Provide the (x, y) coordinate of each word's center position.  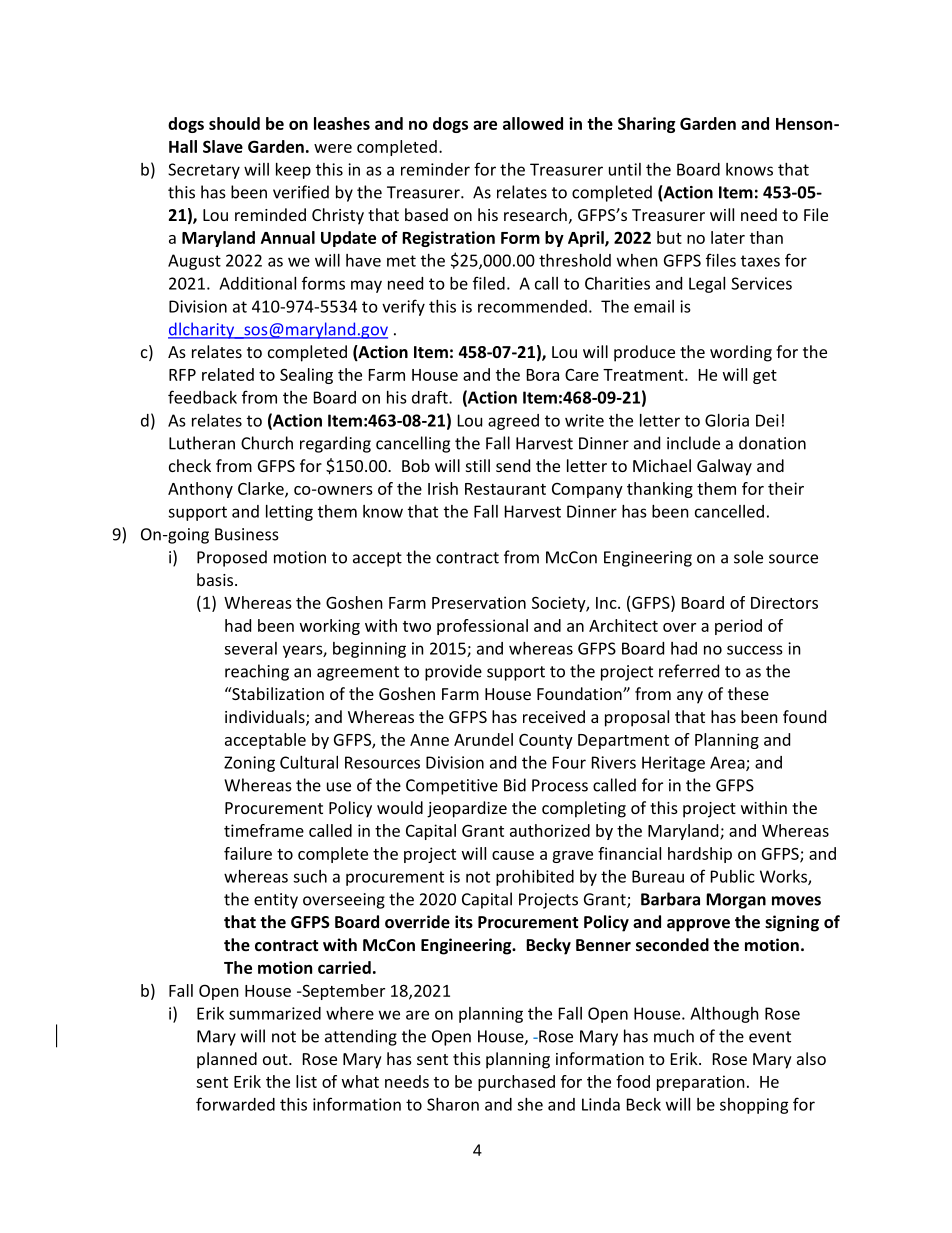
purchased (516, 1083)
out (276, 1059)
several (250, 648)
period (738, 627)
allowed (533, 123)
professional (482, 627)
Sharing (646, 125)
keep (293, 171)
